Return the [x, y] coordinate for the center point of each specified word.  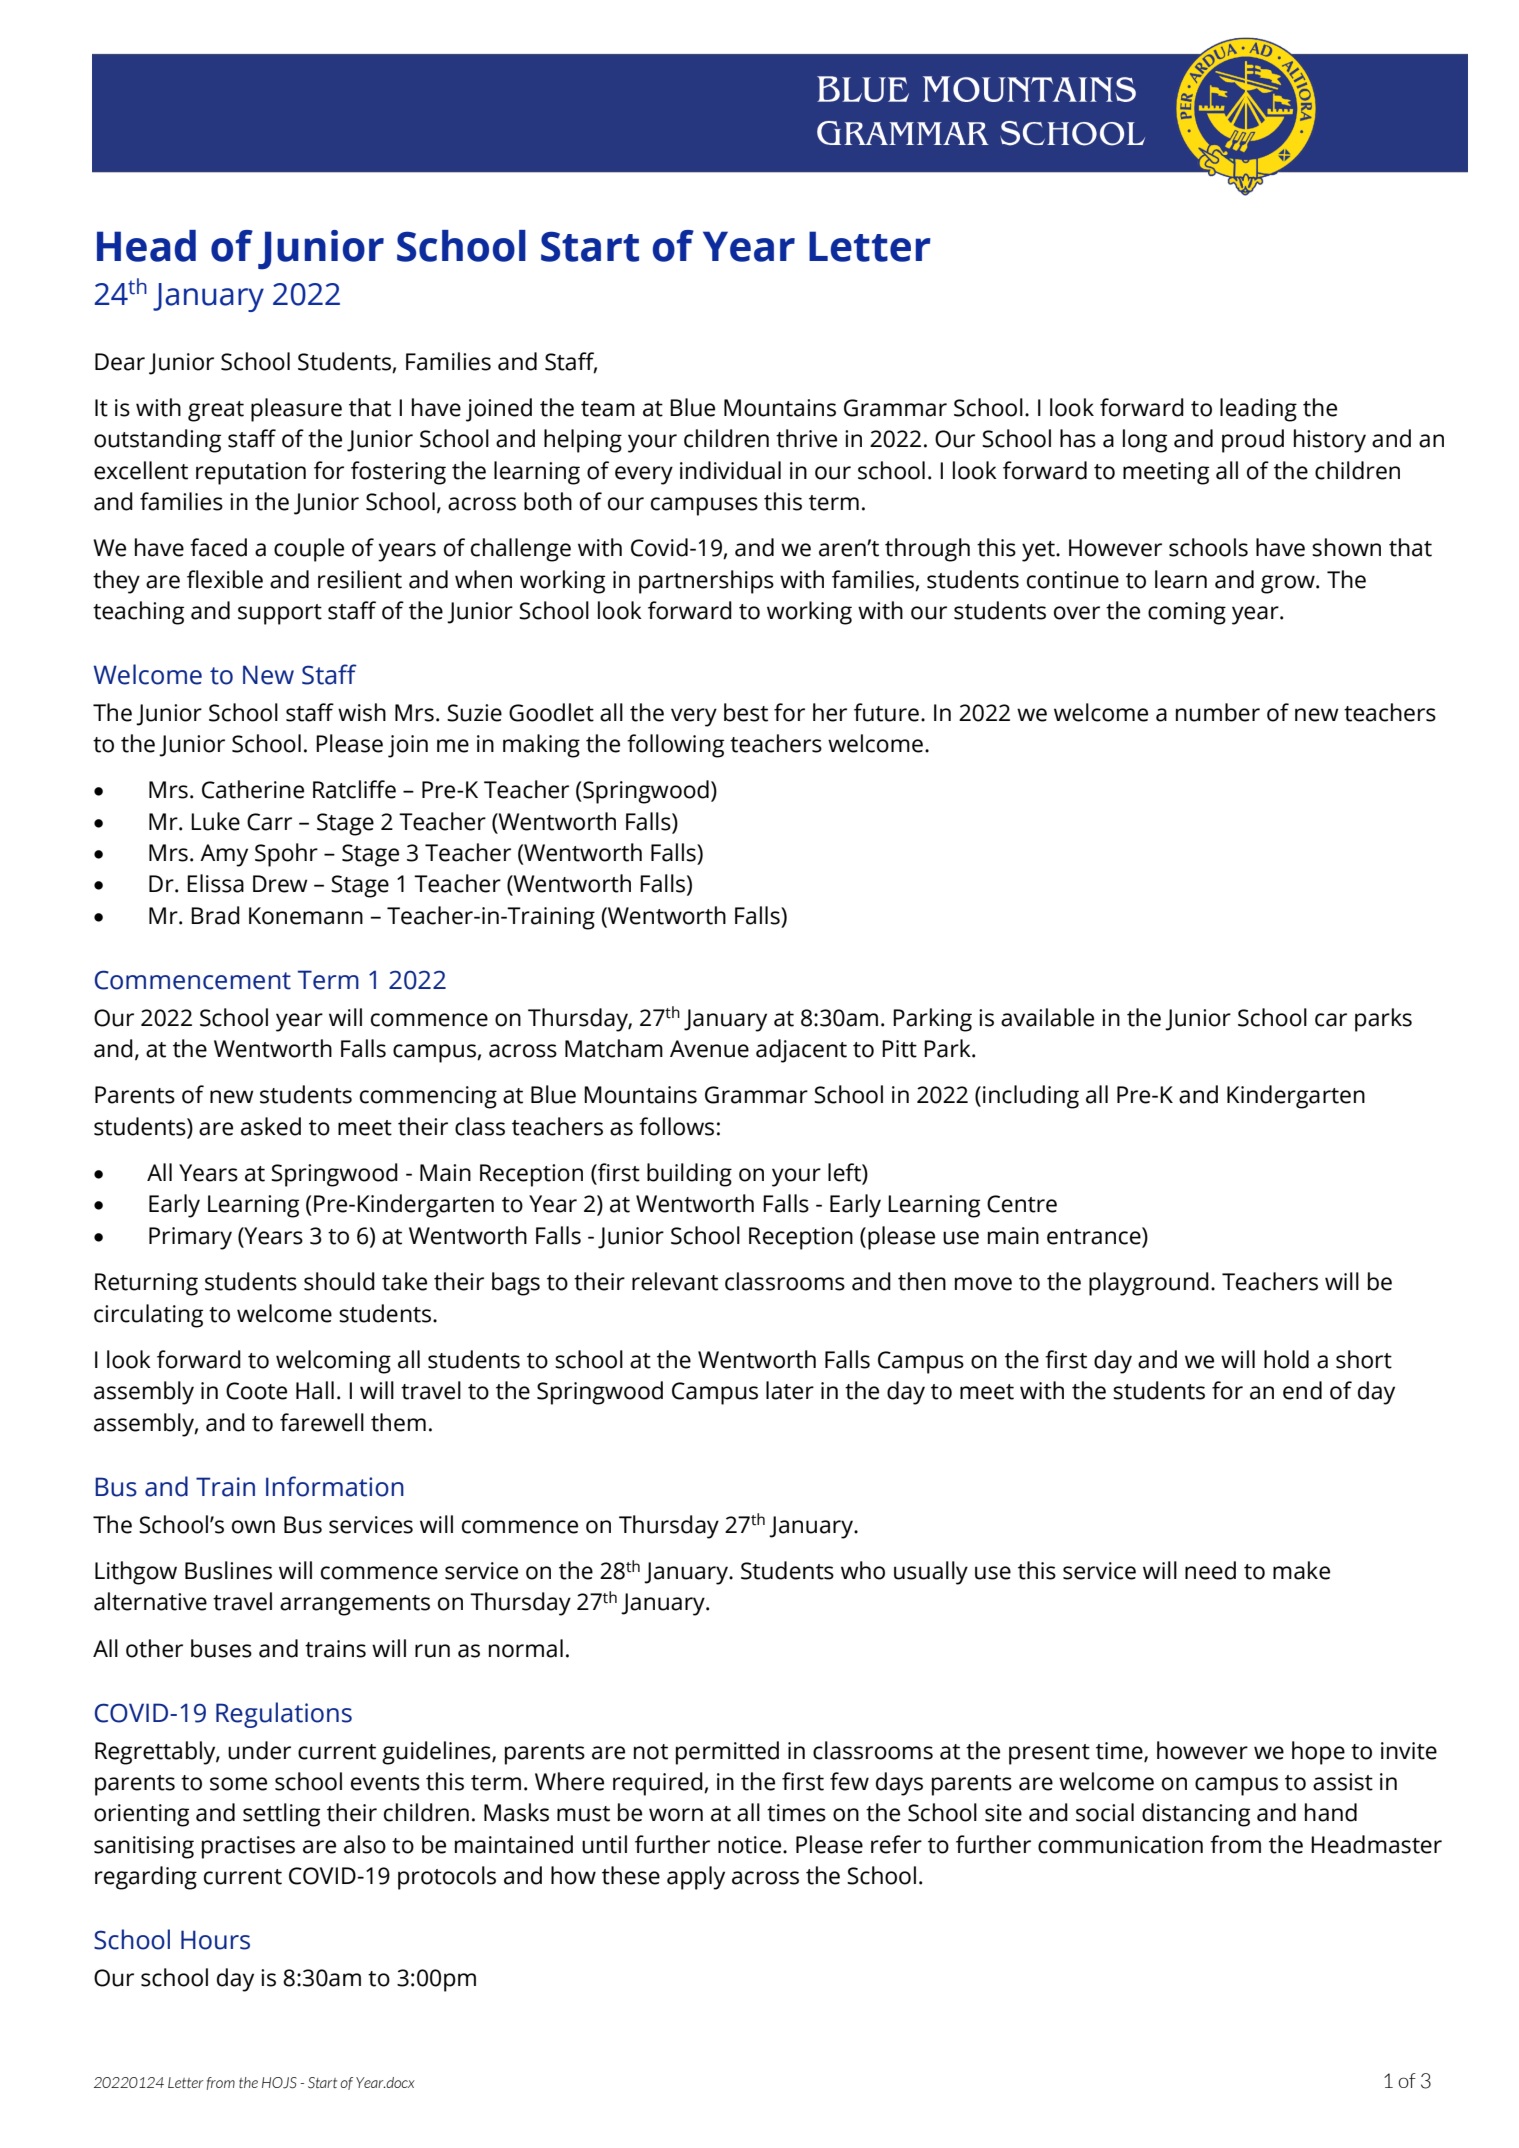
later [790, 1390]
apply [696, 1878]
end [1302, 1390]
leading [1258, 410]
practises [248, 1847]
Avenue [709, 1049]
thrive [806, 438]
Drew [280, 884]
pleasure [296, 410]
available [1047, 1017]
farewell [322, 1422]
